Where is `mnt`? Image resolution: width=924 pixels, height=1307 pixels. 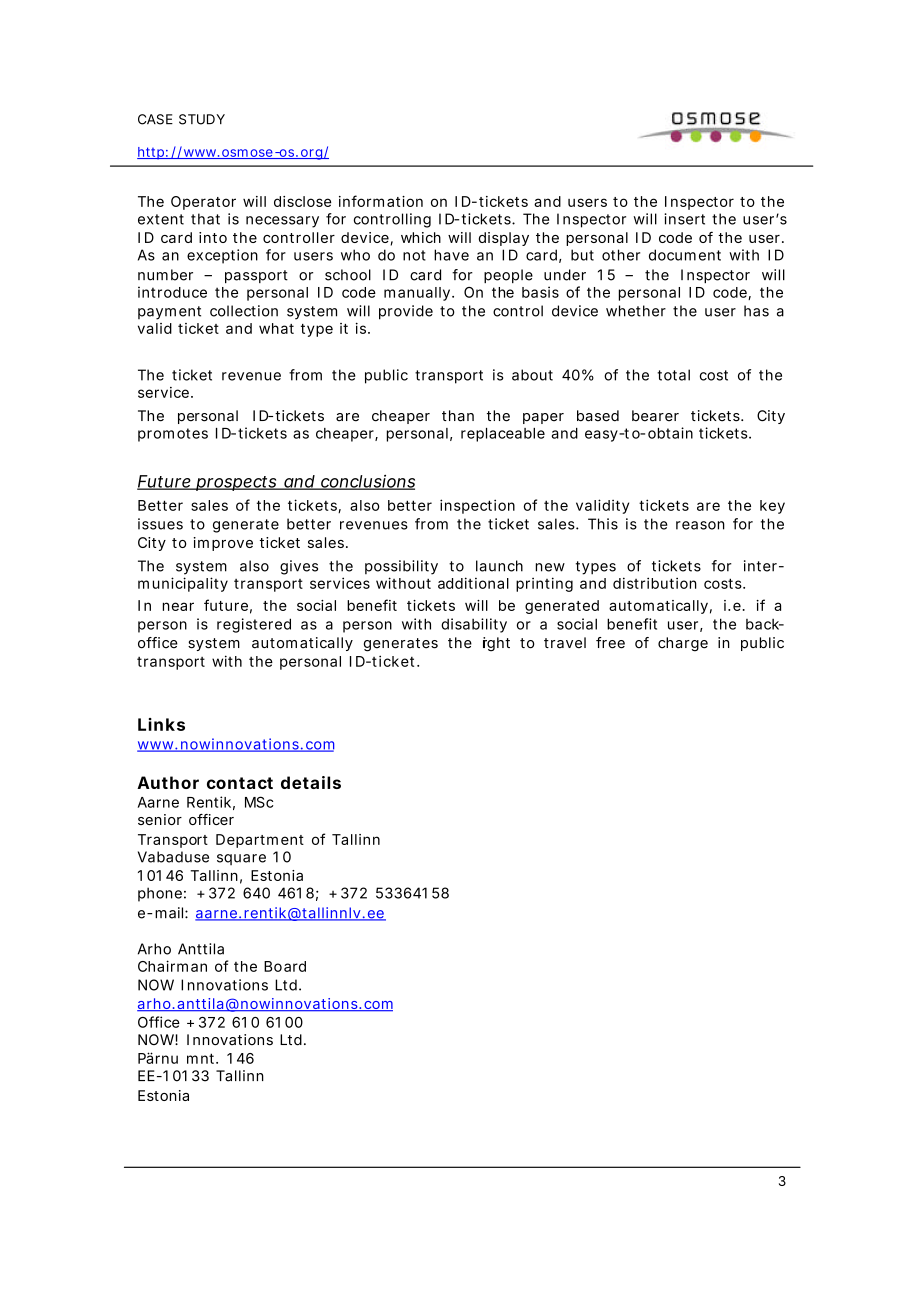 mnt is located at coordinates (202, 1058).
